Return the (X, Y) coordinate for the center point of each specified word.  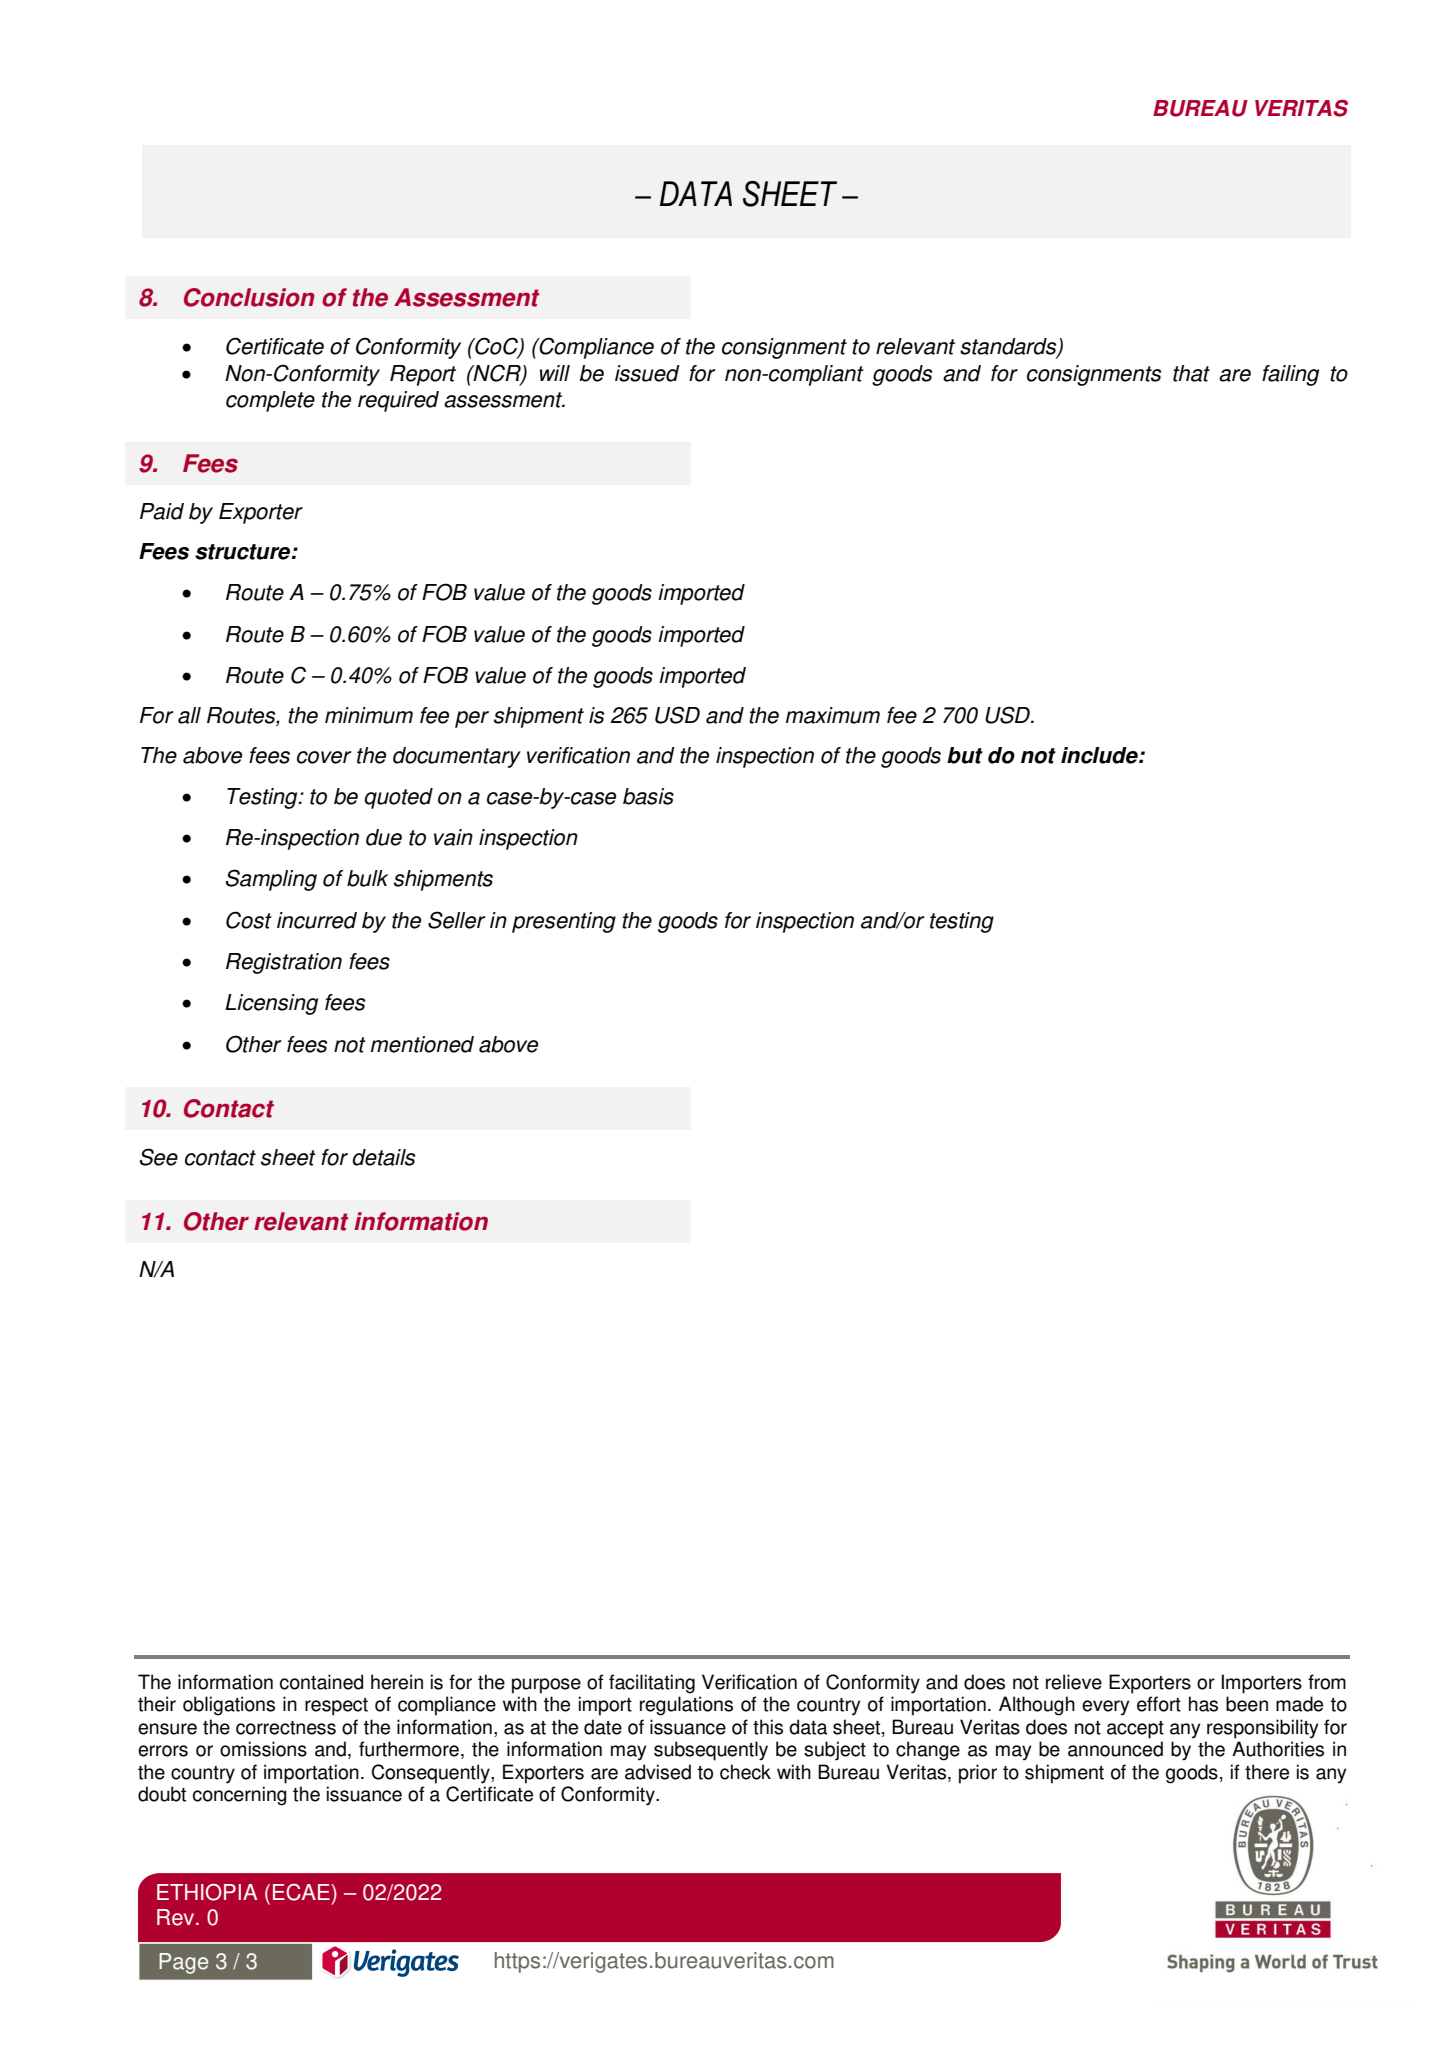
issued (647, 373)
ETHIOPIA (207, 1892)
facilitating (652, 1684)
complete (270, 401)
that (1191, 373)
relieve (1074, 1682)
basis (648, 796)
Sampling (271, 880)
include (1100, 755)
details (384, 1157)
